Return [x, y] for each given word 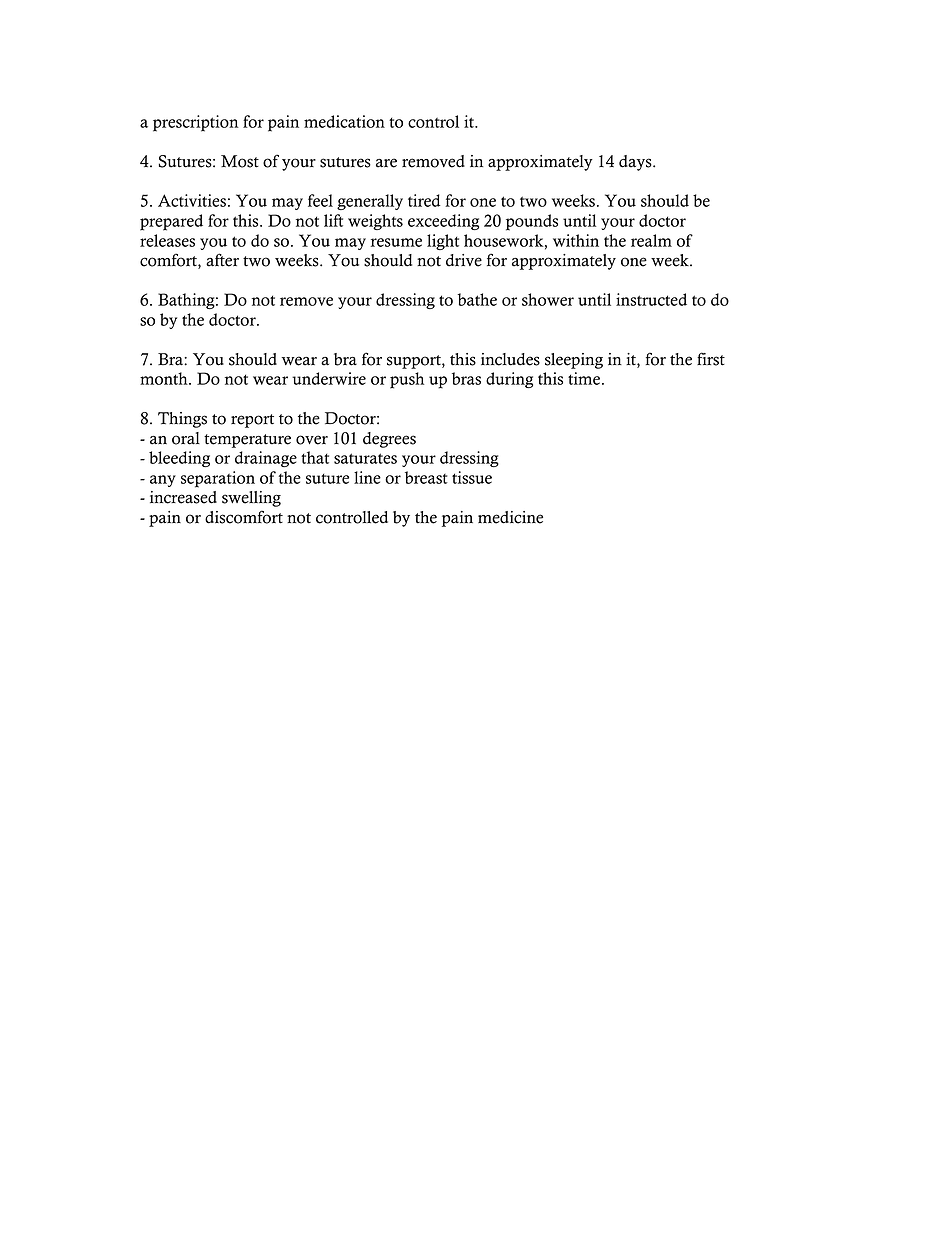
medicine [510, 517]
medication [344, 121]
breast [426, 477]
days [636, 163]
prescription [196, 123]
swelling [251, 499]
